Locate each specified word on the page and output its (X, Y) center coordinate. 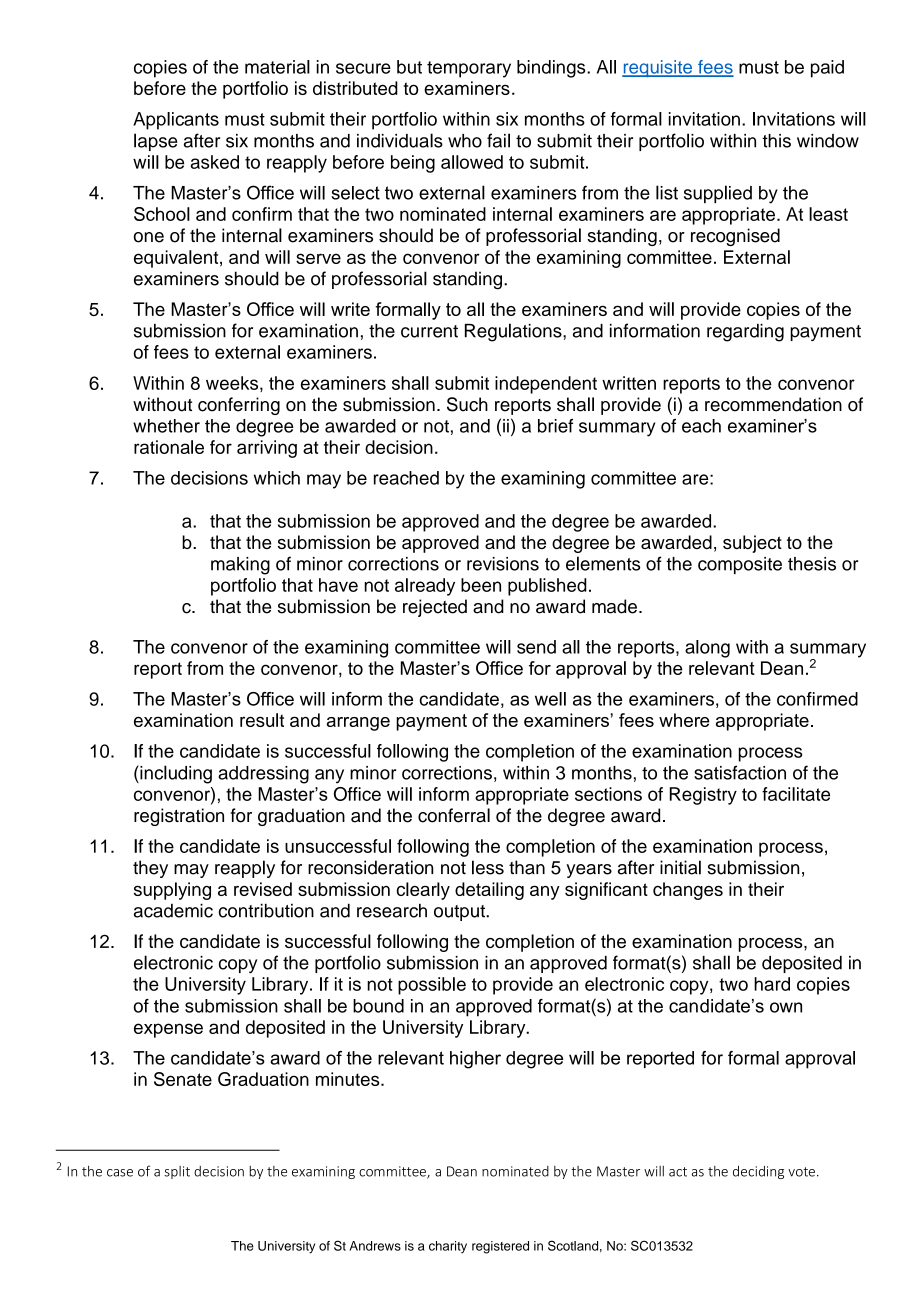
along (707, 649)
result (262, 720)
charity (448, 1247)
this (776, 141)
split (177, 1172)
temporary (469, 69)
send (536, 647)
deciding (758, 1172)
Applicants (176, 121)
